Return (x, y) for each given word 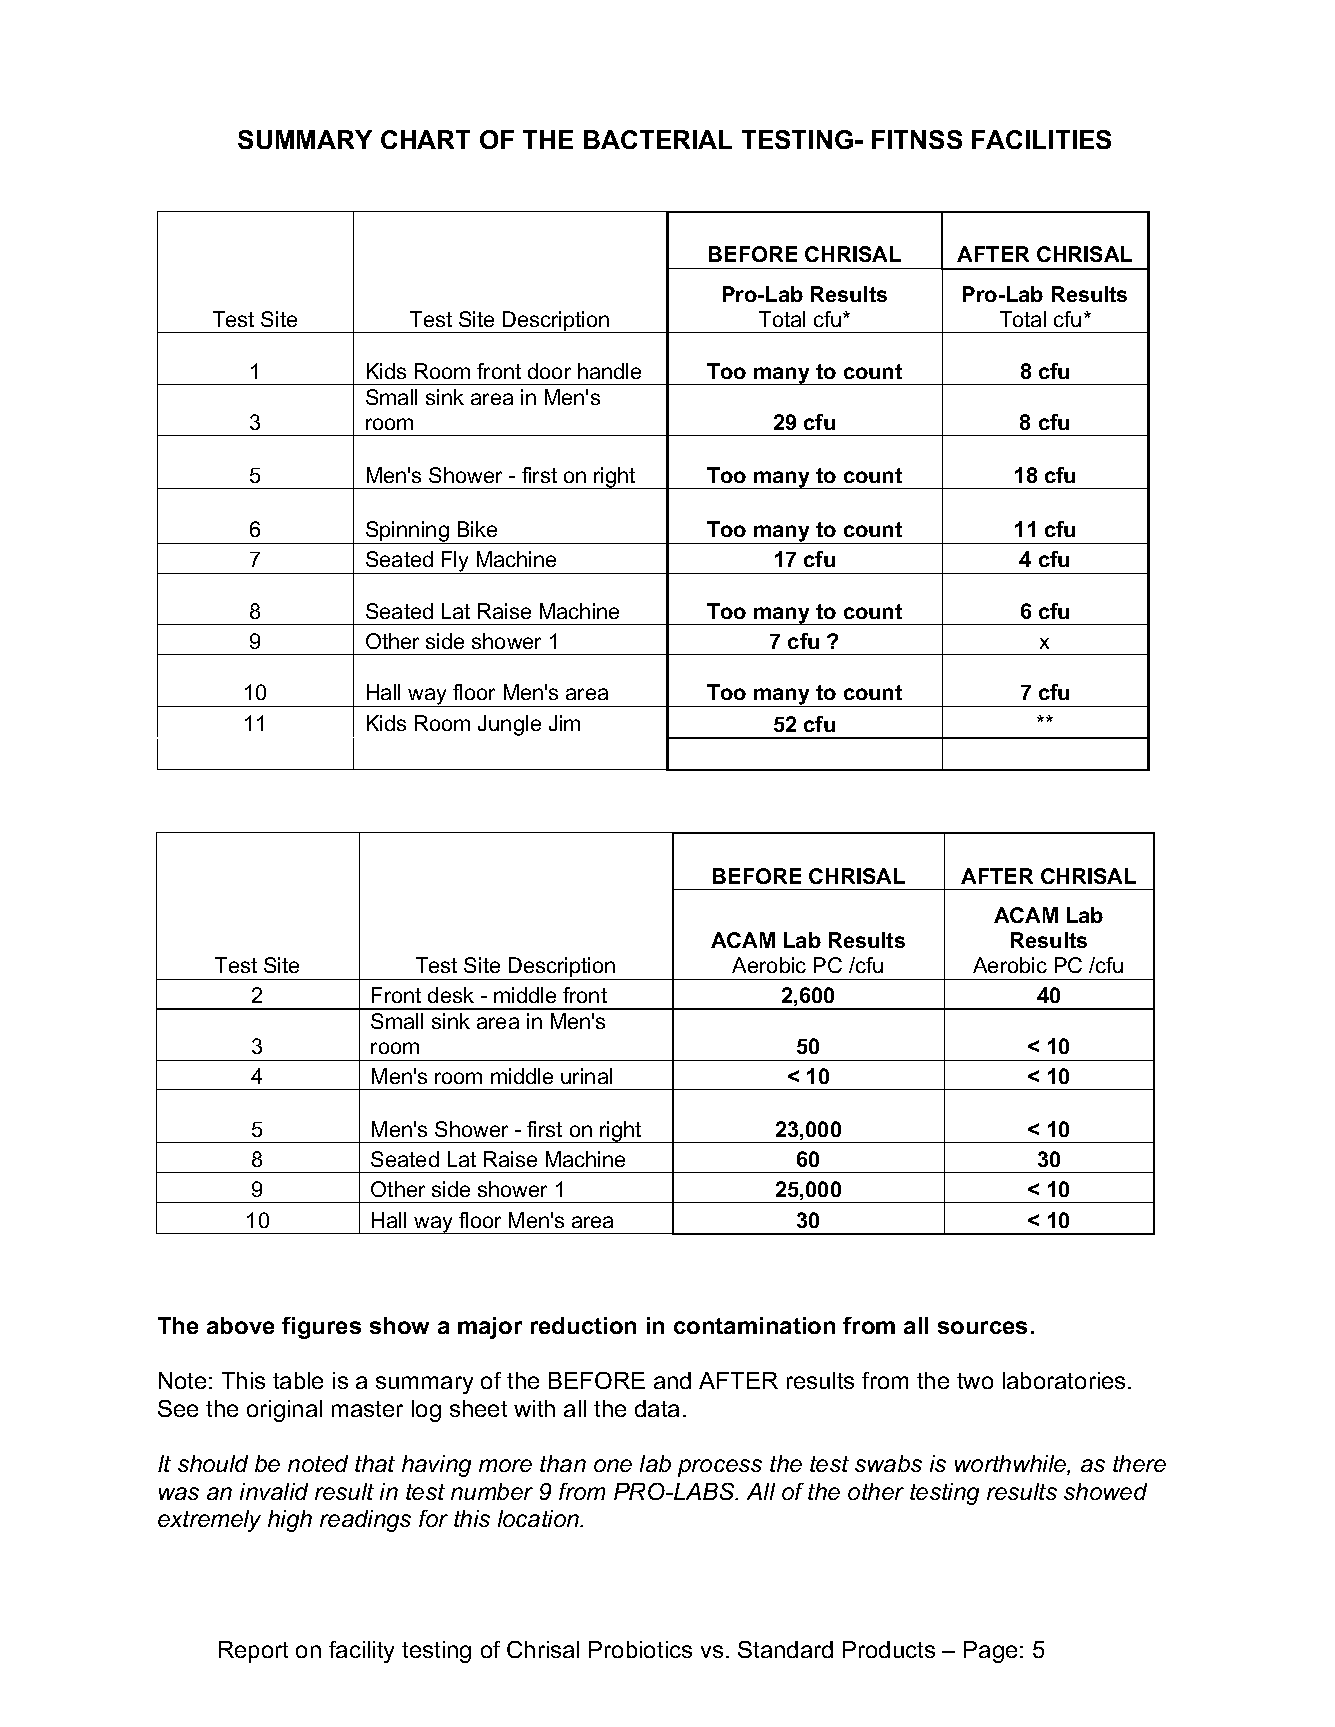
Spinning (407, 532)
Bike (477, 529)
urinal (586, 1076)
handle (609, 371)
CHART (425, 139)
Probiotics (640, 1649)
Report (253, 1652)
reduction (583, 1325)
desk (451, 995)
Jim (564, 723)
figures (321, 1328)
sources (982, 1327)
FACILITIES (1041, 139)
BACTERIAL (658, 139)
